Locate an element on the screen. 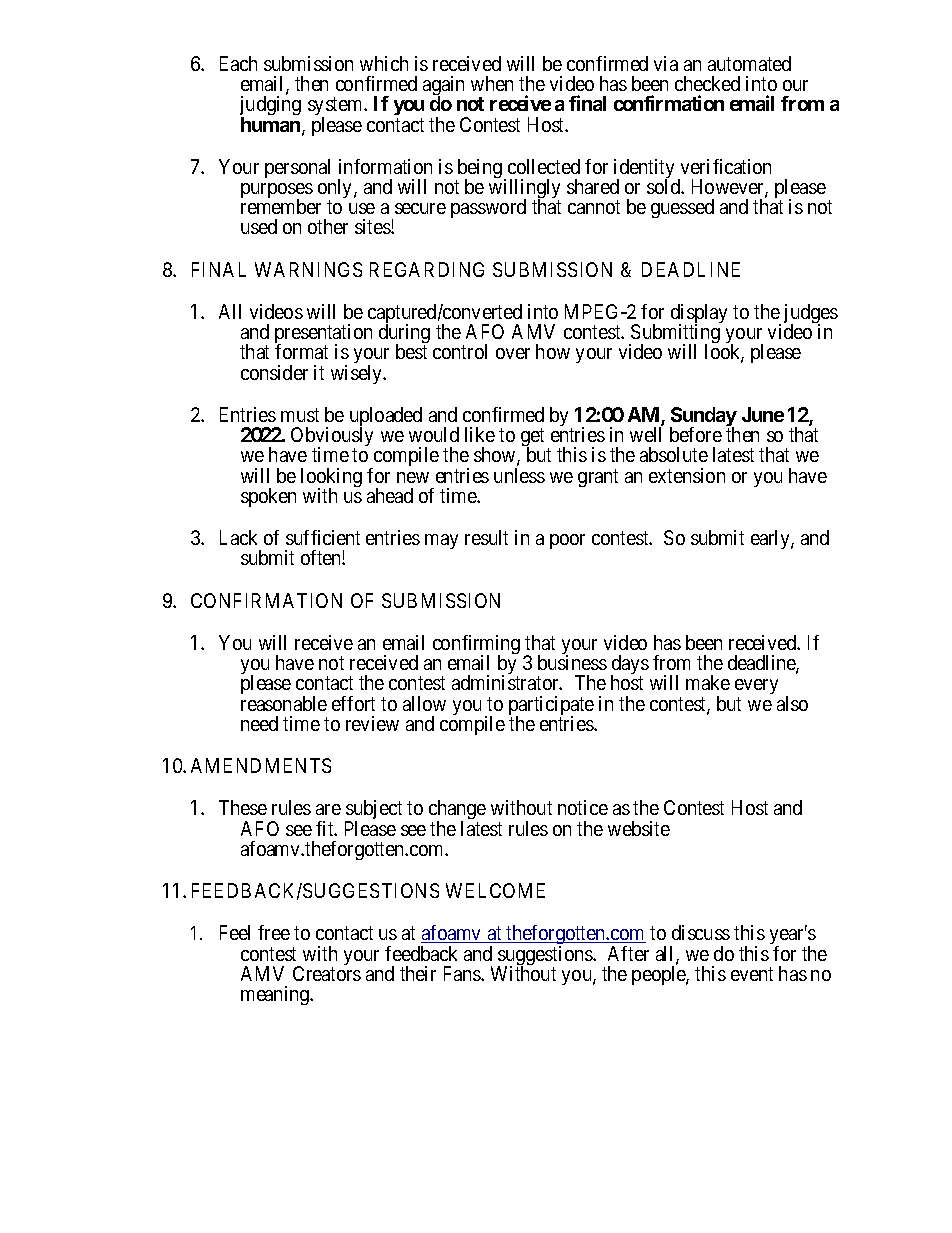  automated is located at coordinates (749, 63).
